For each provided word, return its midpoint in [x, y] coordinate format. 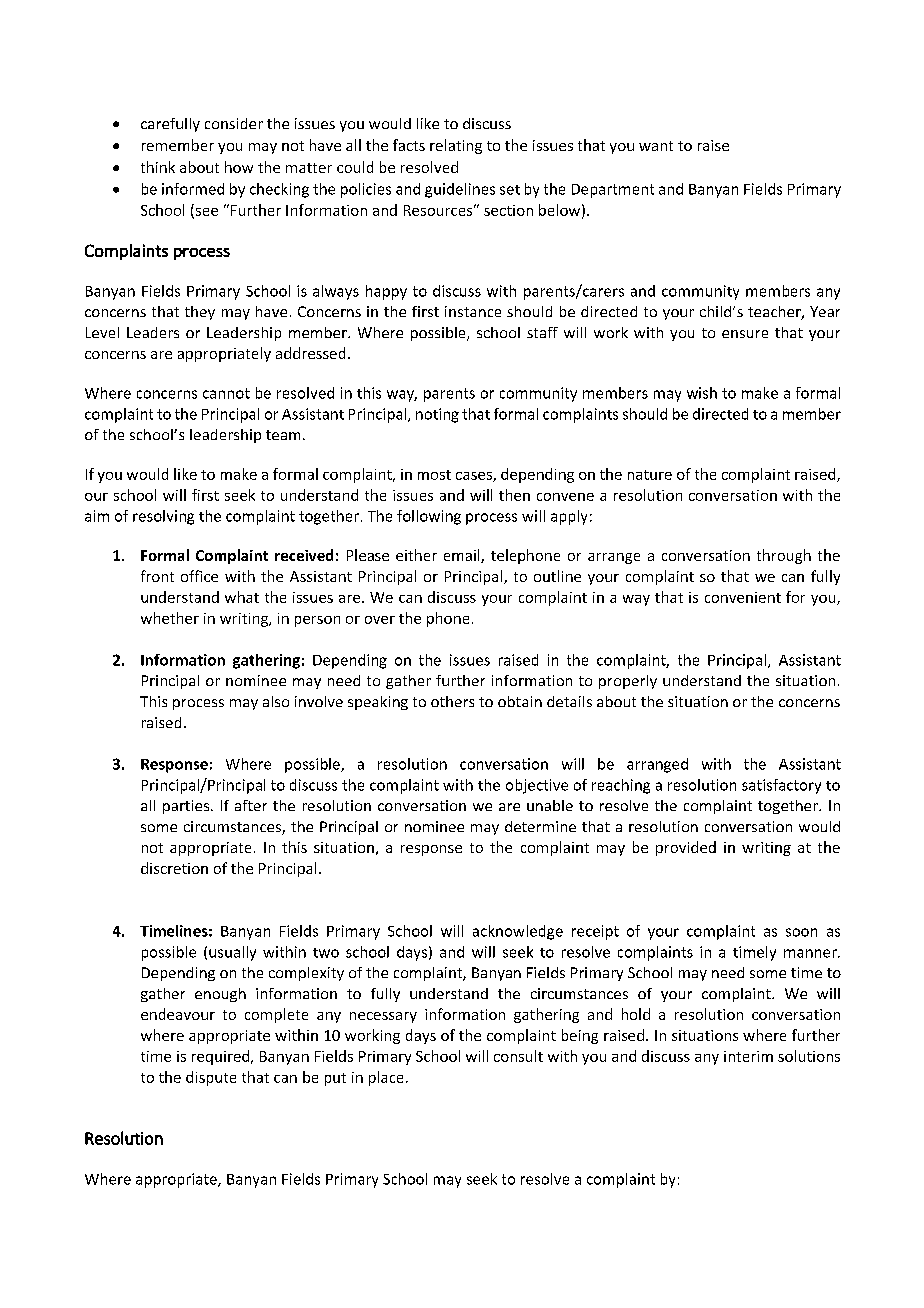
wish [702, 393]
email [463, 556]
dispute [211, 1078]
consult [518, 1056]
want [656, 146]
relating [456, 146]
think [158, 167]
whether [170, 618]
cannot [226, 393]
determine [540, 826]
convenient [743, 597]
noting [437, 415]
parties [187, 807]
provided [686, 848]
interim [748, 1056]
